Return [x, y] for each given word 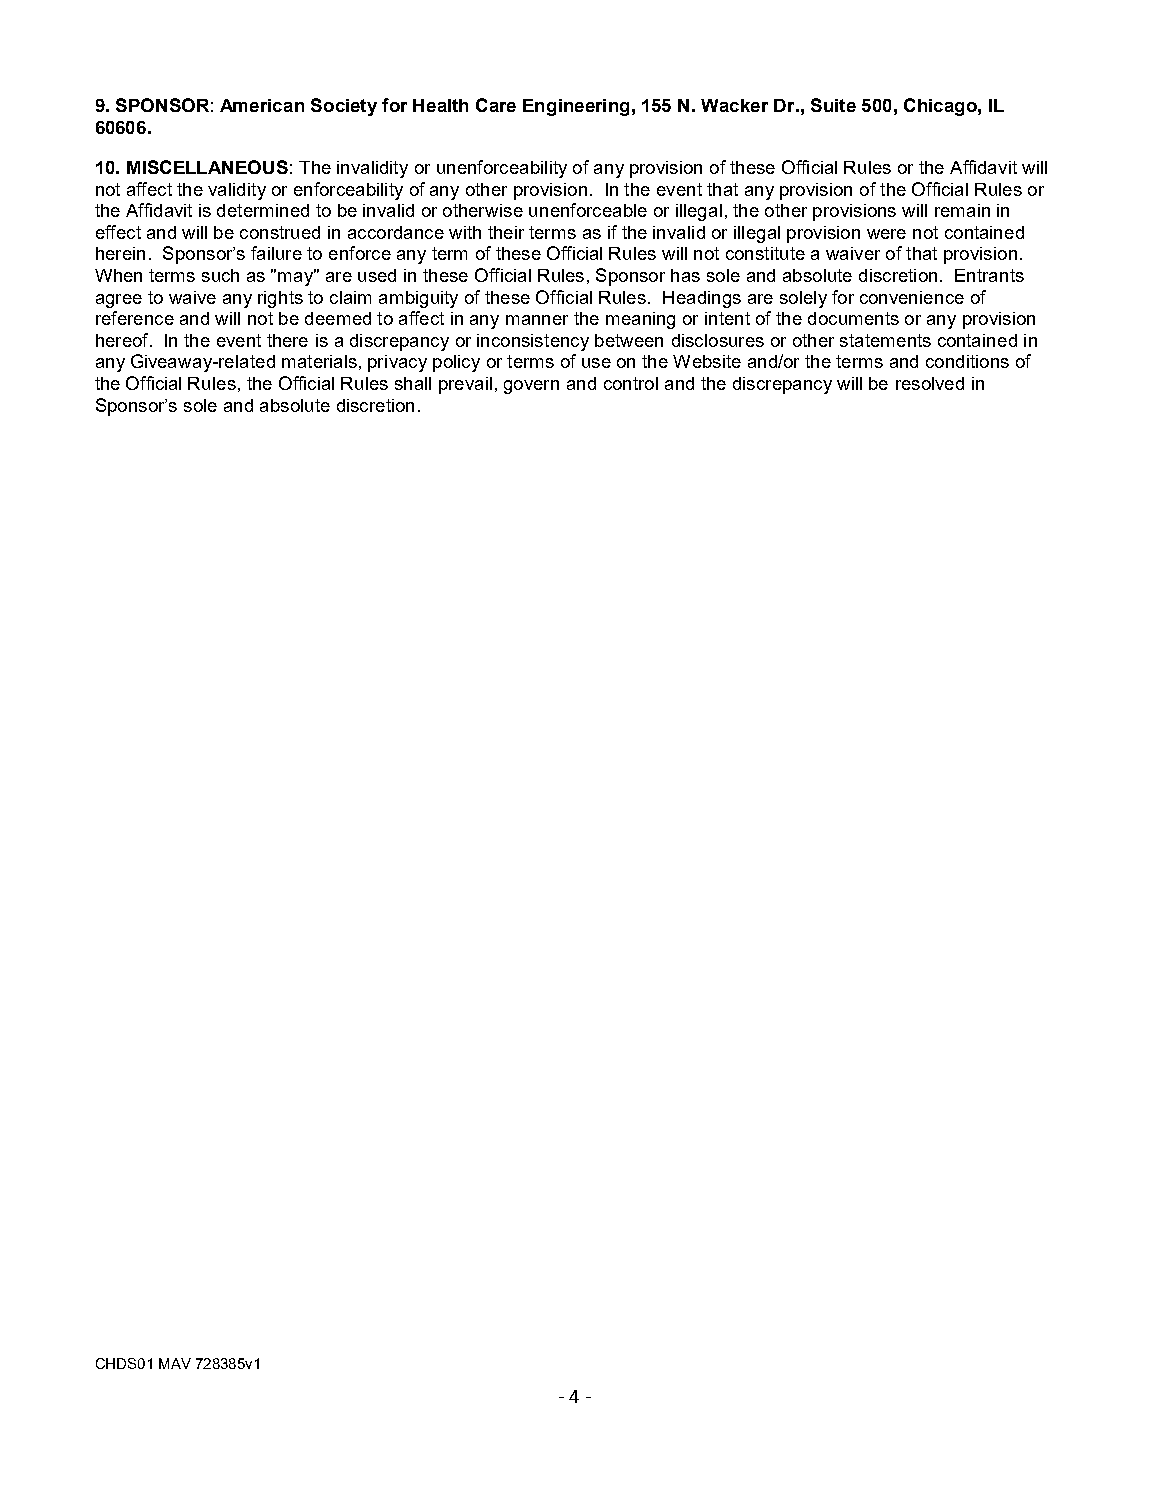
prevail [465, 385]
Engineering [576, 107]
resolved [930, 383]
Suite [833, 105]
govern [531, 387]
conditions [967, 361]
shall [413, 383]
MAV [175, 1363]
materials [319, 361]
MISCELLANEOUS [207, 167]
